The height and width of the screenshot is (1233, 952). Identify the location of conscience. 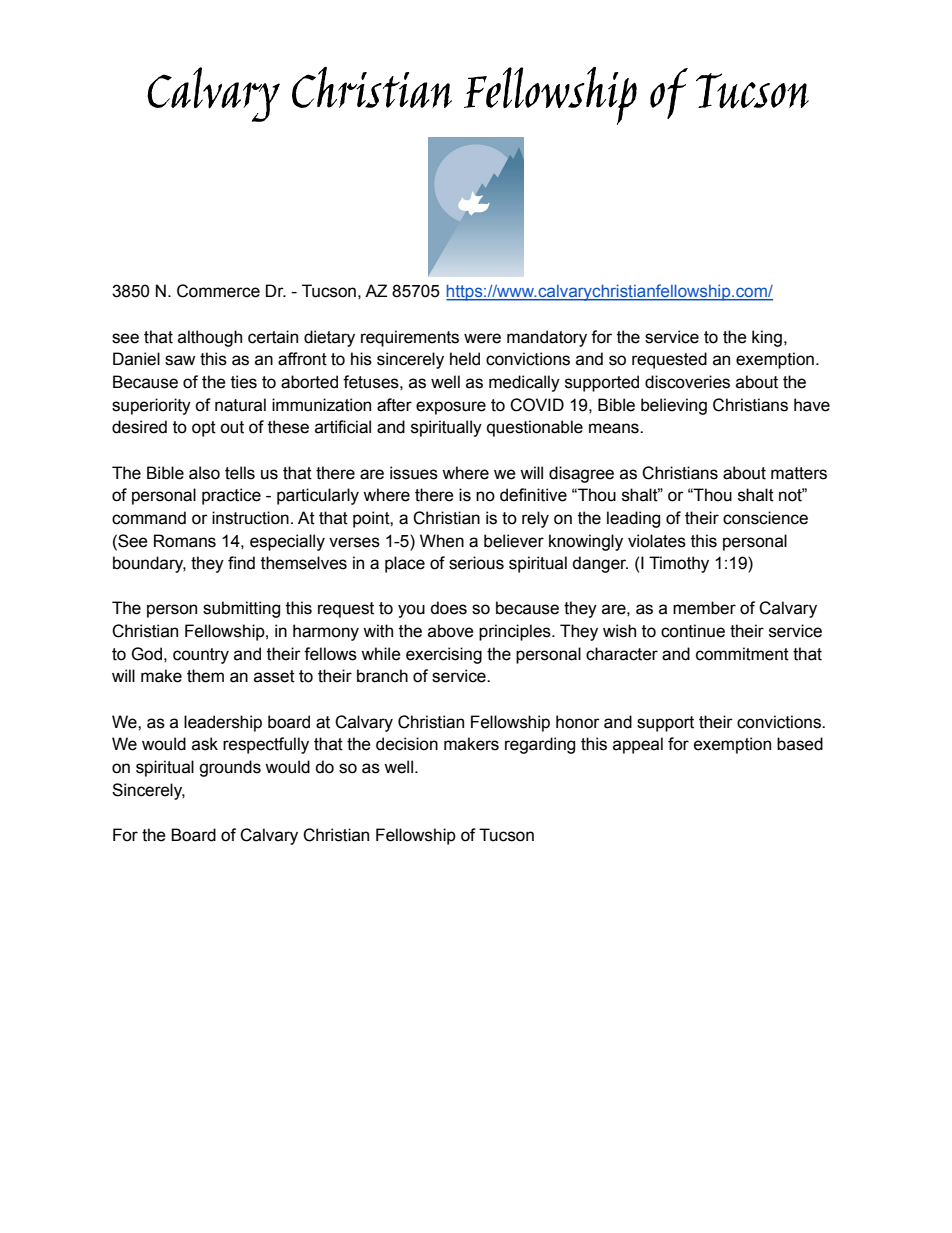
(765, 518).
